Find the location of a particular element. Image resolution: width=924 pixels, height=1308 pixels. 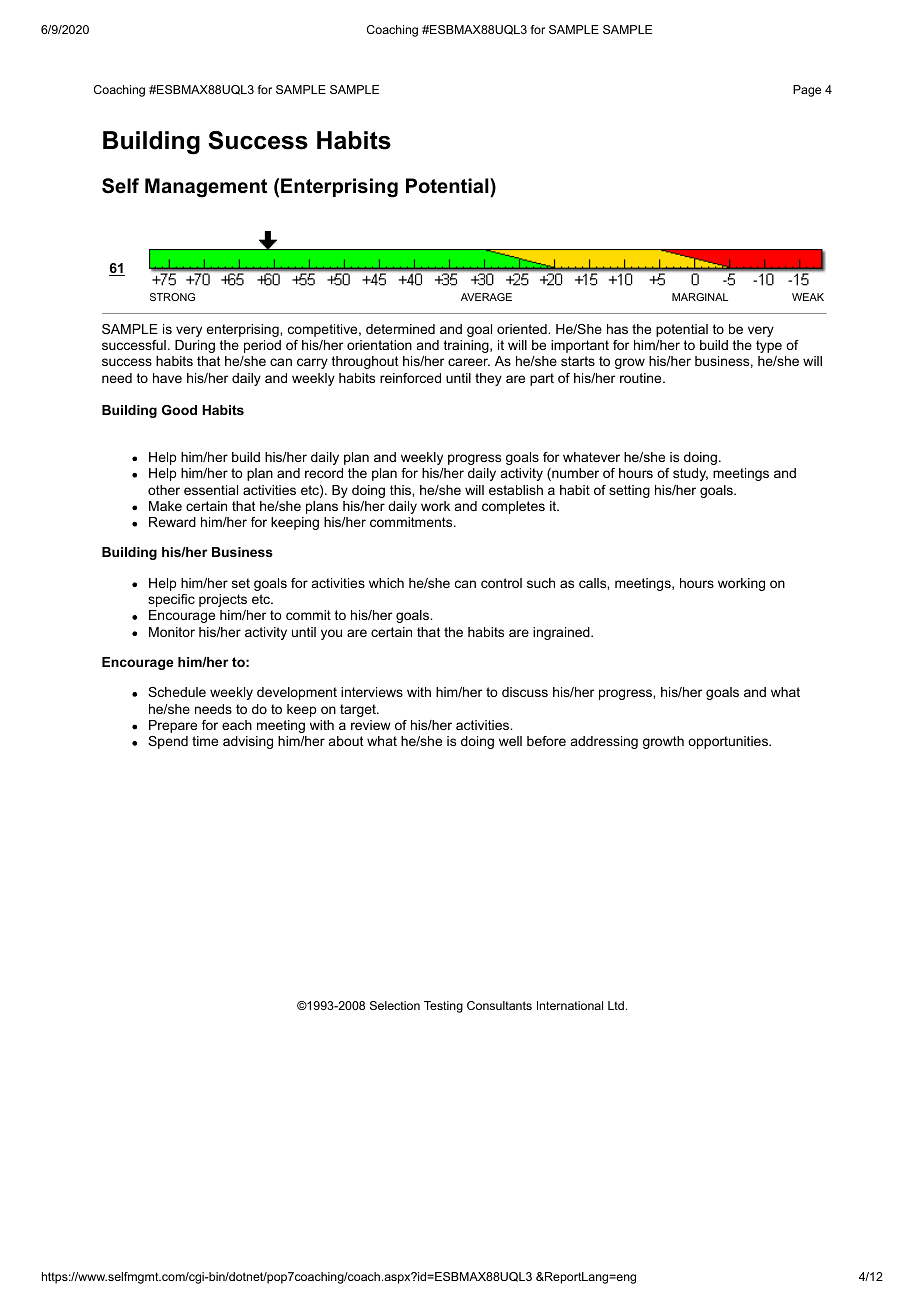

Selection is located at coordinates (395, 1005).
